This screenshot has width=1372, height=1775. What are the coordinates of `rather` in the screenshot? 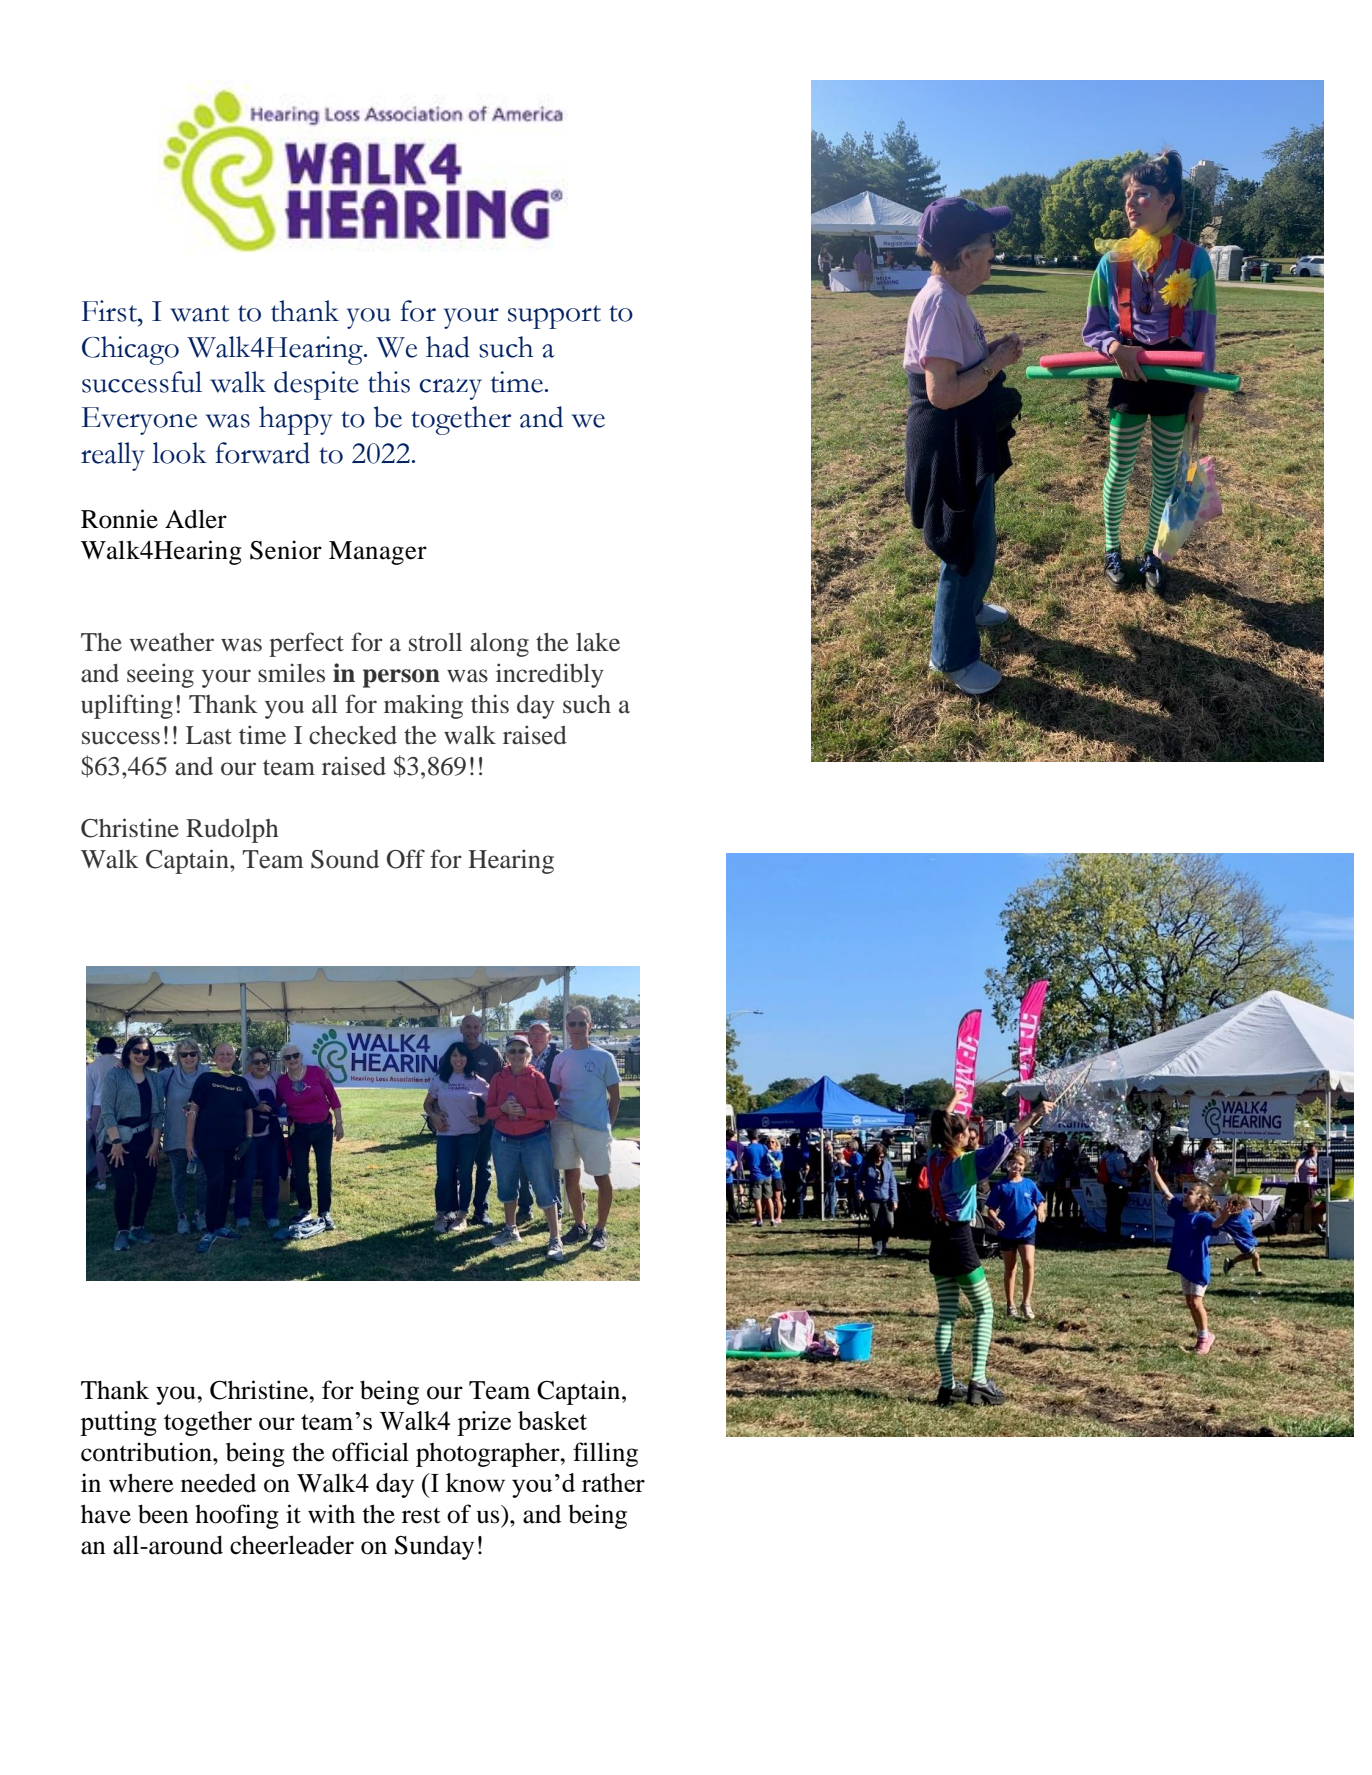 It's located at (613, 1482).
